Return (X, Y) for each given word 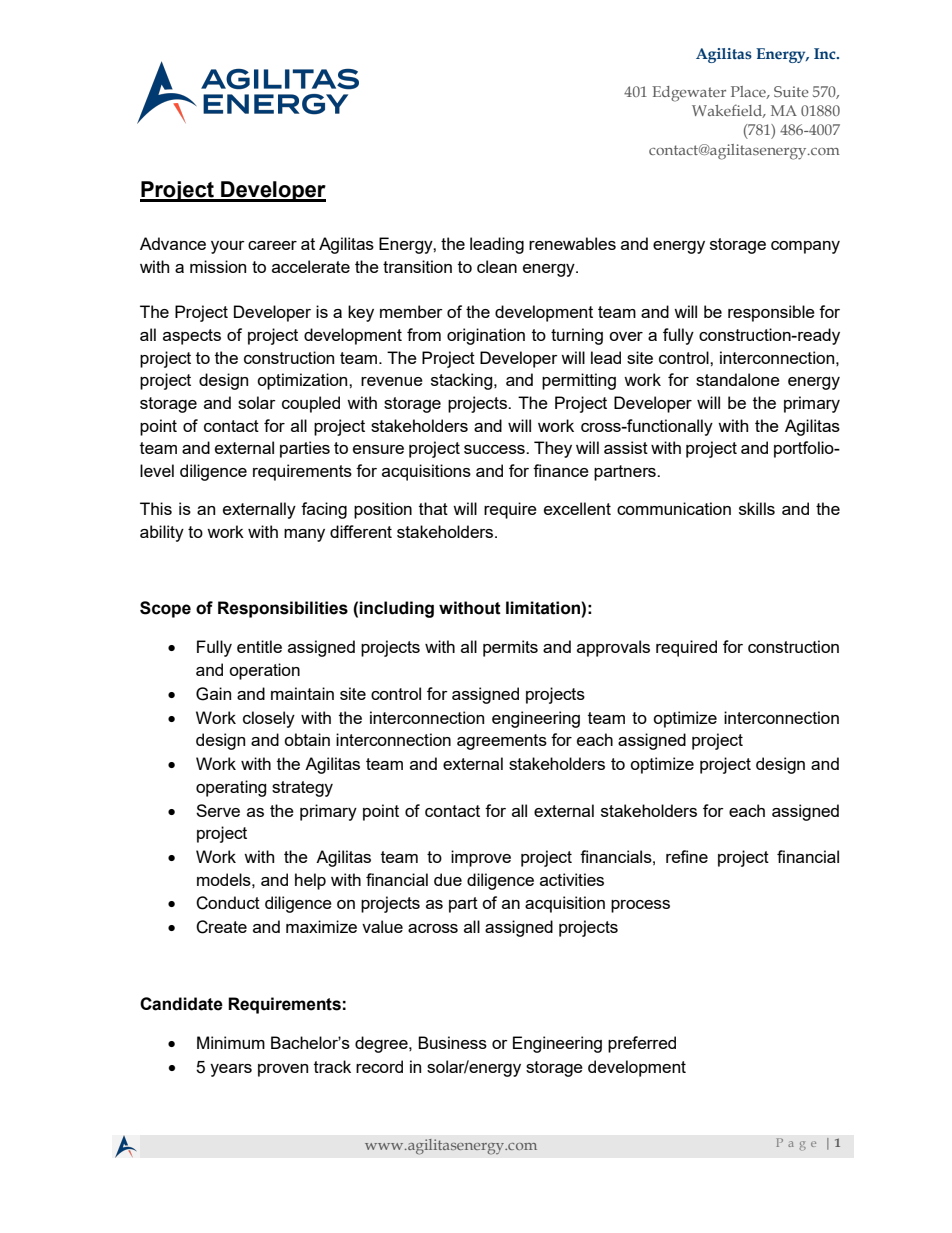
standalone (738, 379)
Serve (218, 810)
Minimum (231, 1042)
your (228, 247)
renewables (572, 243)
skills (757, 508)
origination (486, 336)
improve (481, 858)
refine (687, 856)
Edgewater (689, 94)
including (396, 609)
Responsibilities (283, 609)
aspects (192, 337)
